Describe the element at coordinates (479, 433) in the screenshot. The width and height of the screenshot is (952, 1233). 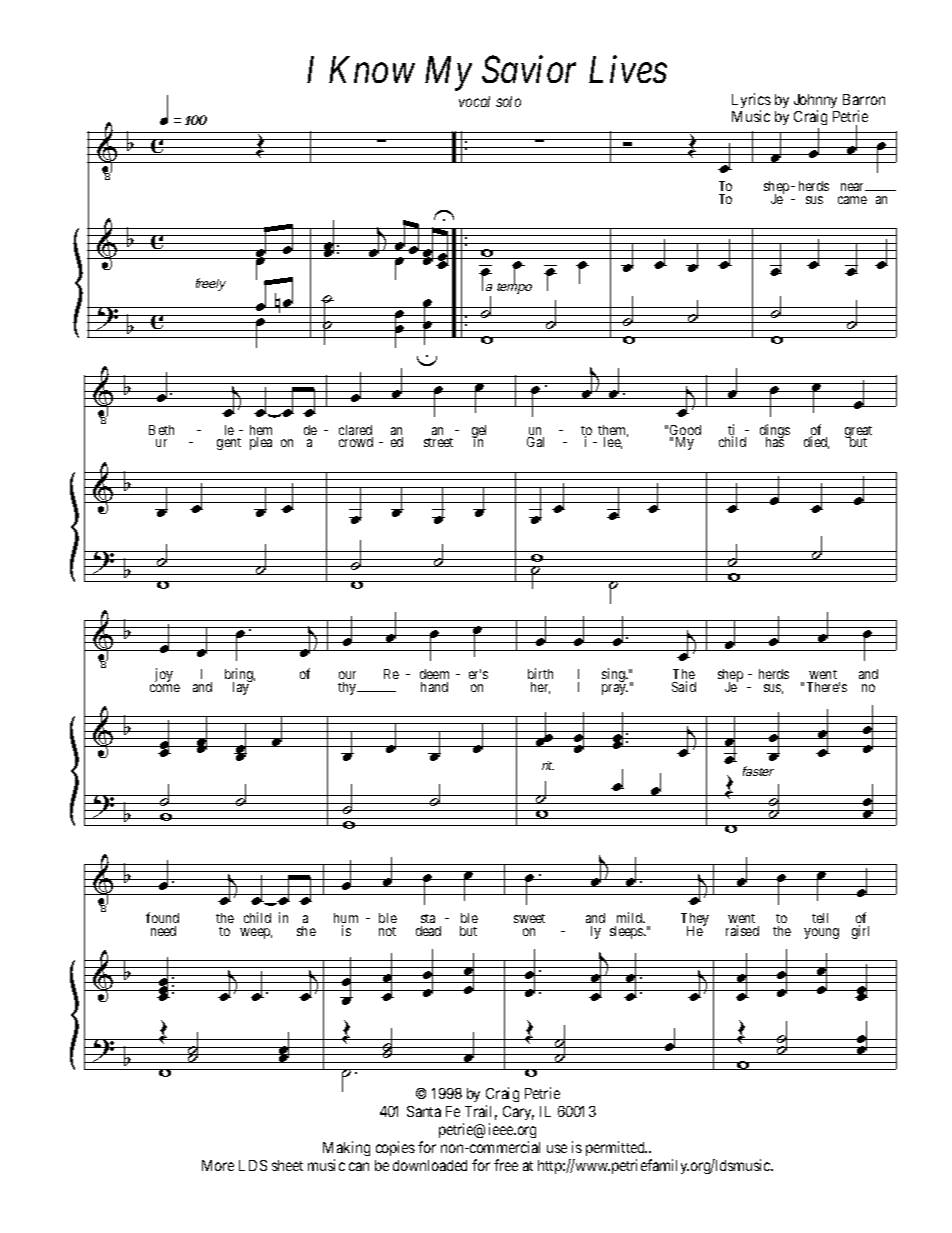
I see `gel` at that location.
